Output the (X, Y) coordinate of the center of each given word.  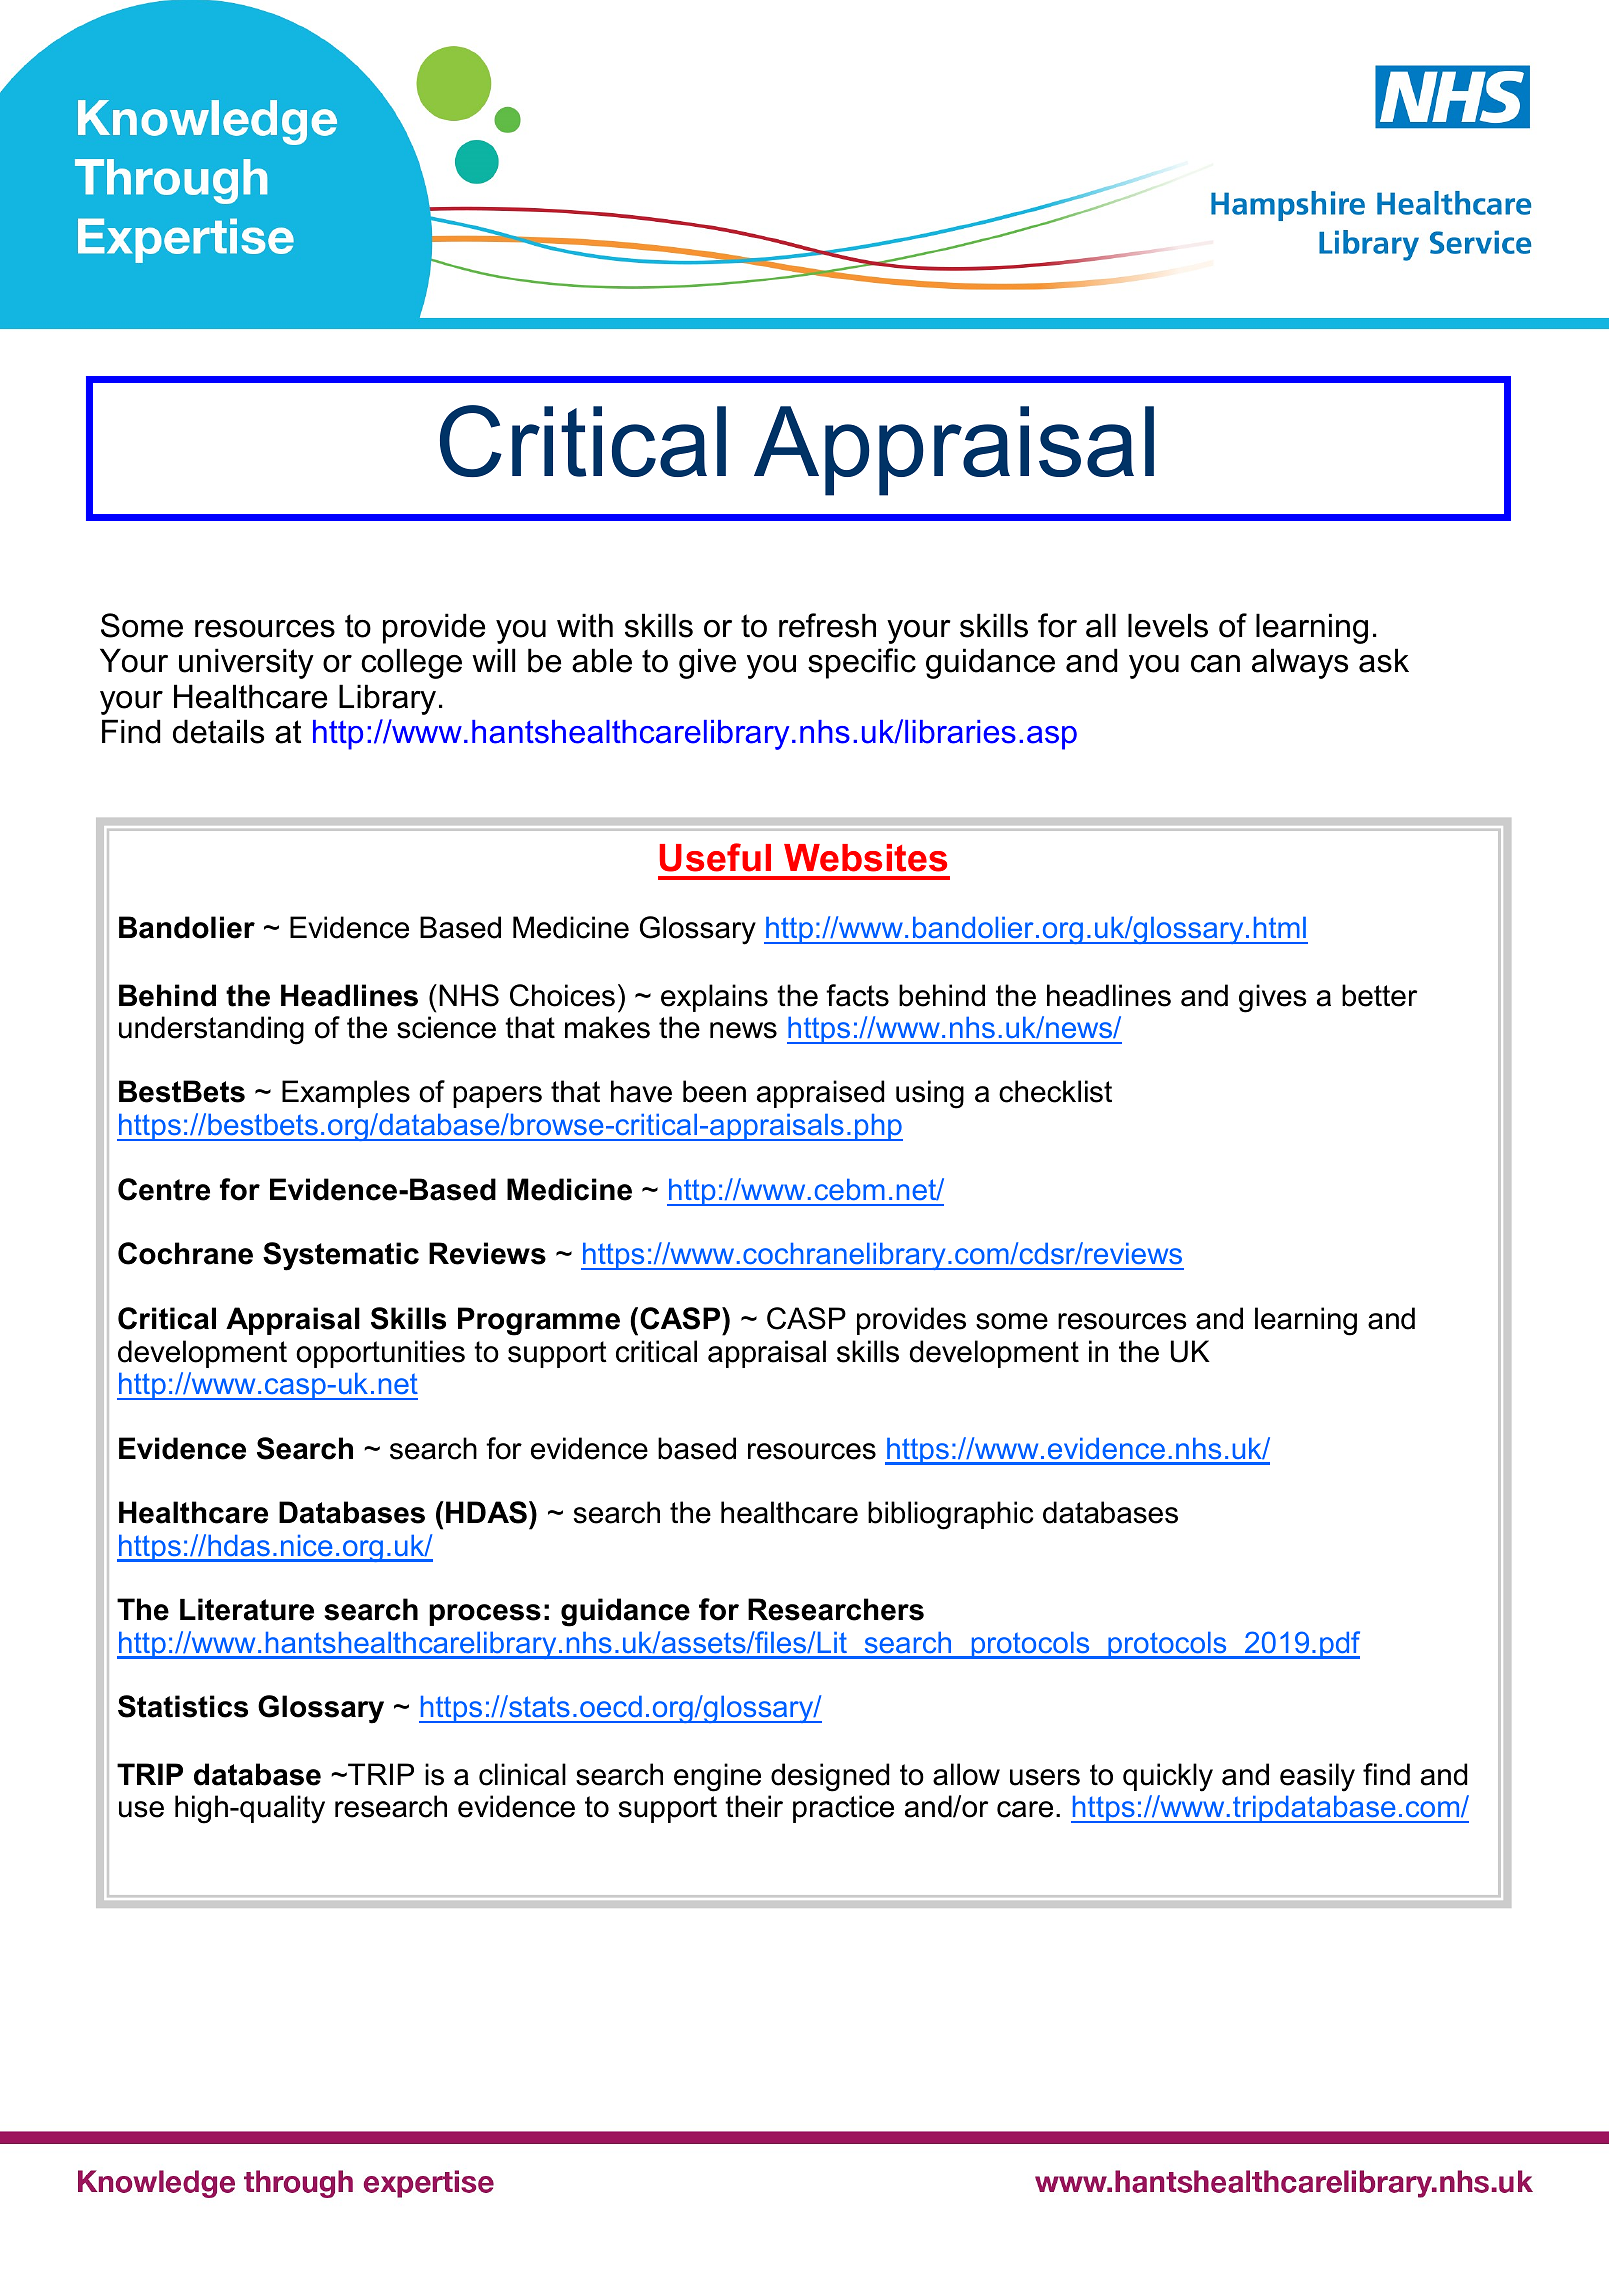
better (1379, 995)
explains (714, 998)
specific (862, 663)
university (246, 663)
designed (830, 1777)
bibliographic (951, 1515)
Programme (539, 1321)
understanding (211, 1030)
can (1215, 664)
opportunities (380, 1354)
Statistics (183, 1706)
